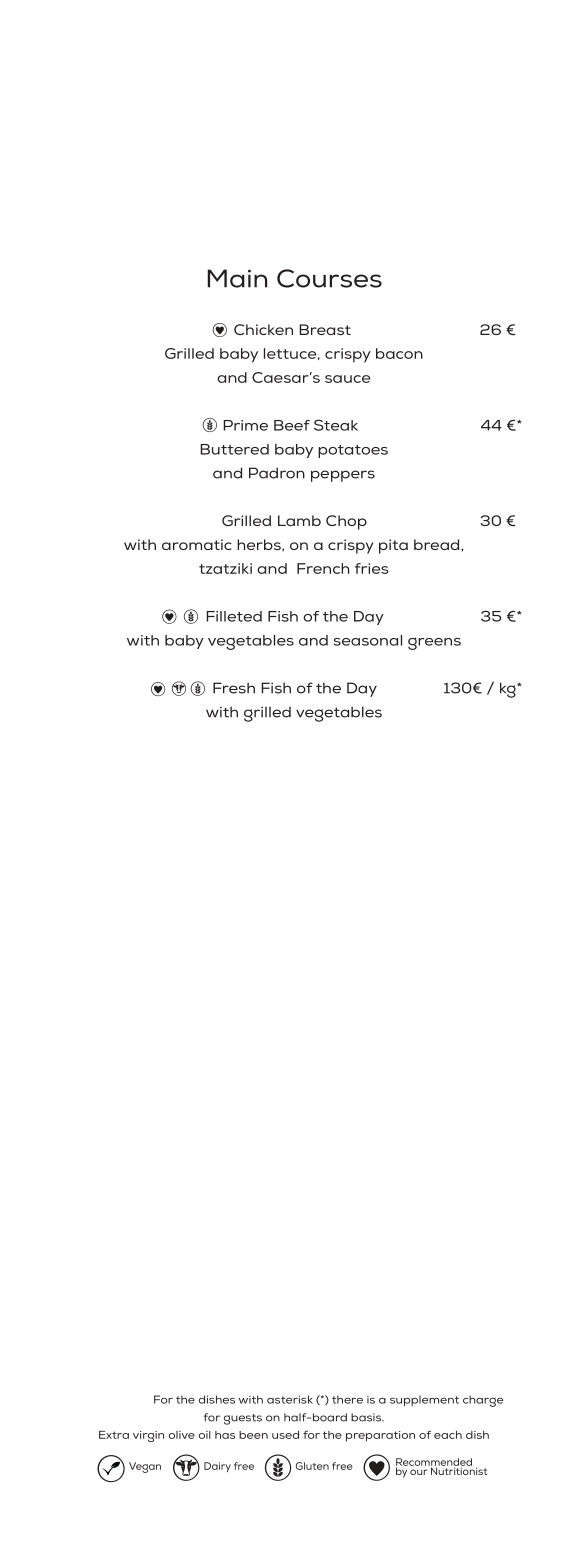 The height and width of the screenshot is (1568, 588). I want to click on Breast, so click(325, 329).
